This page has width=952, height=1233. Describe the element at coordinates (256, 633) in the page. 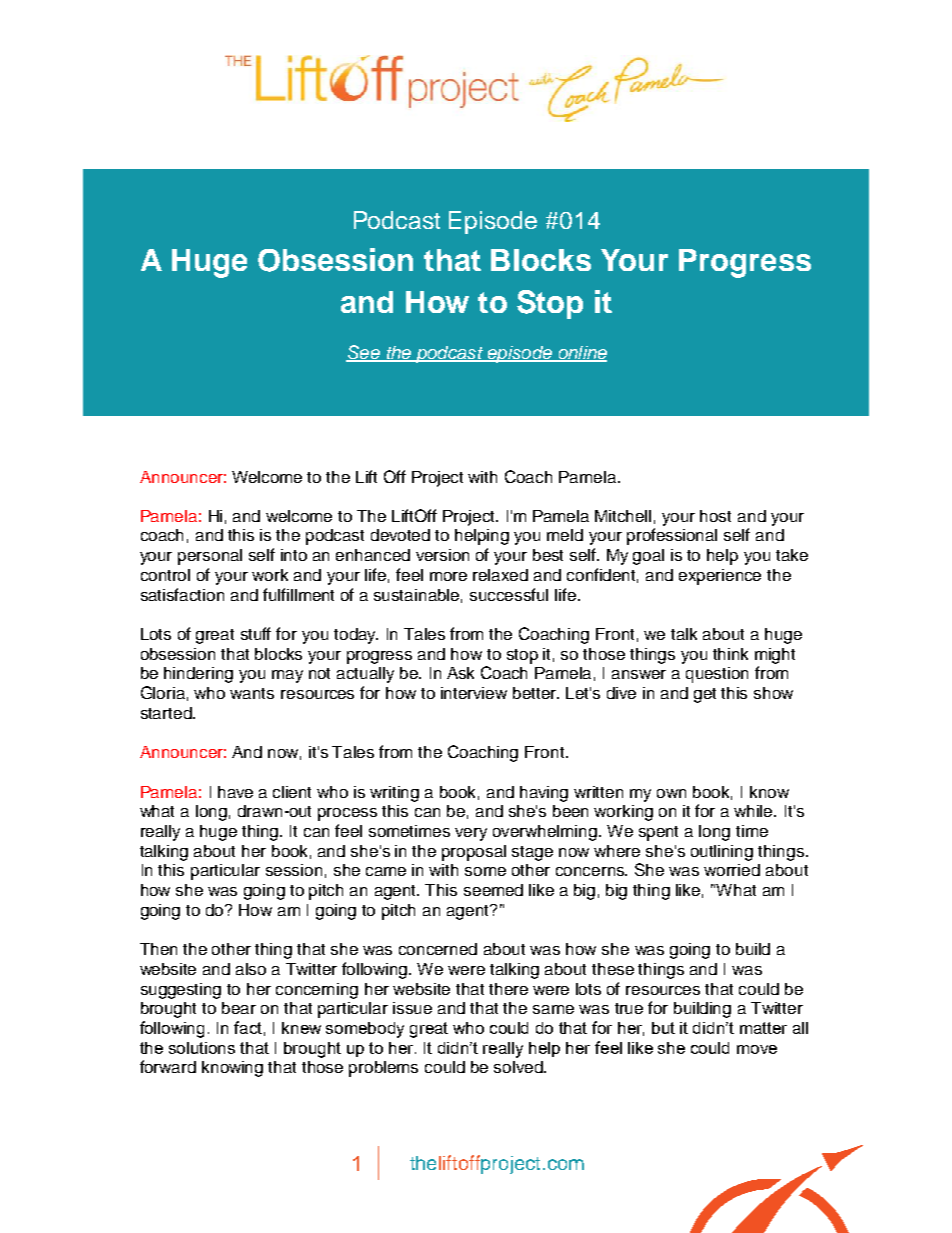

I see `stuff` at that location.
